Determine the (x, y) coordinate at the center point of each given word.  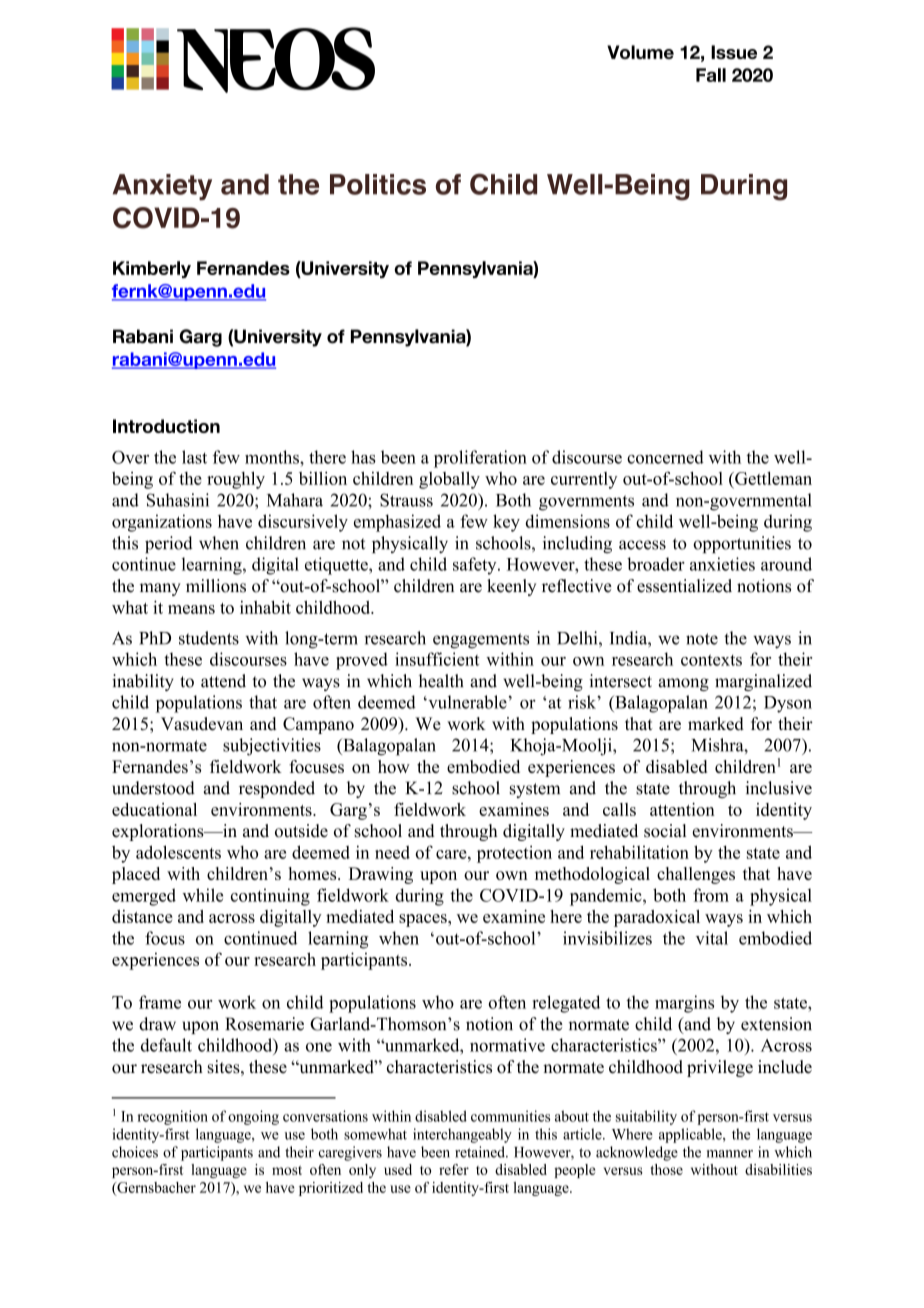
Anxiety (162, 187)
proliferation (480, 459)
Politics (378, 184)
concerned (665, 457)
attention (682, 809)
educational (154, 809)
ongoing (253, 1117)
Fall (711, 75)
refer (454, 1169)
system (535, 790)
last (194, 457)
